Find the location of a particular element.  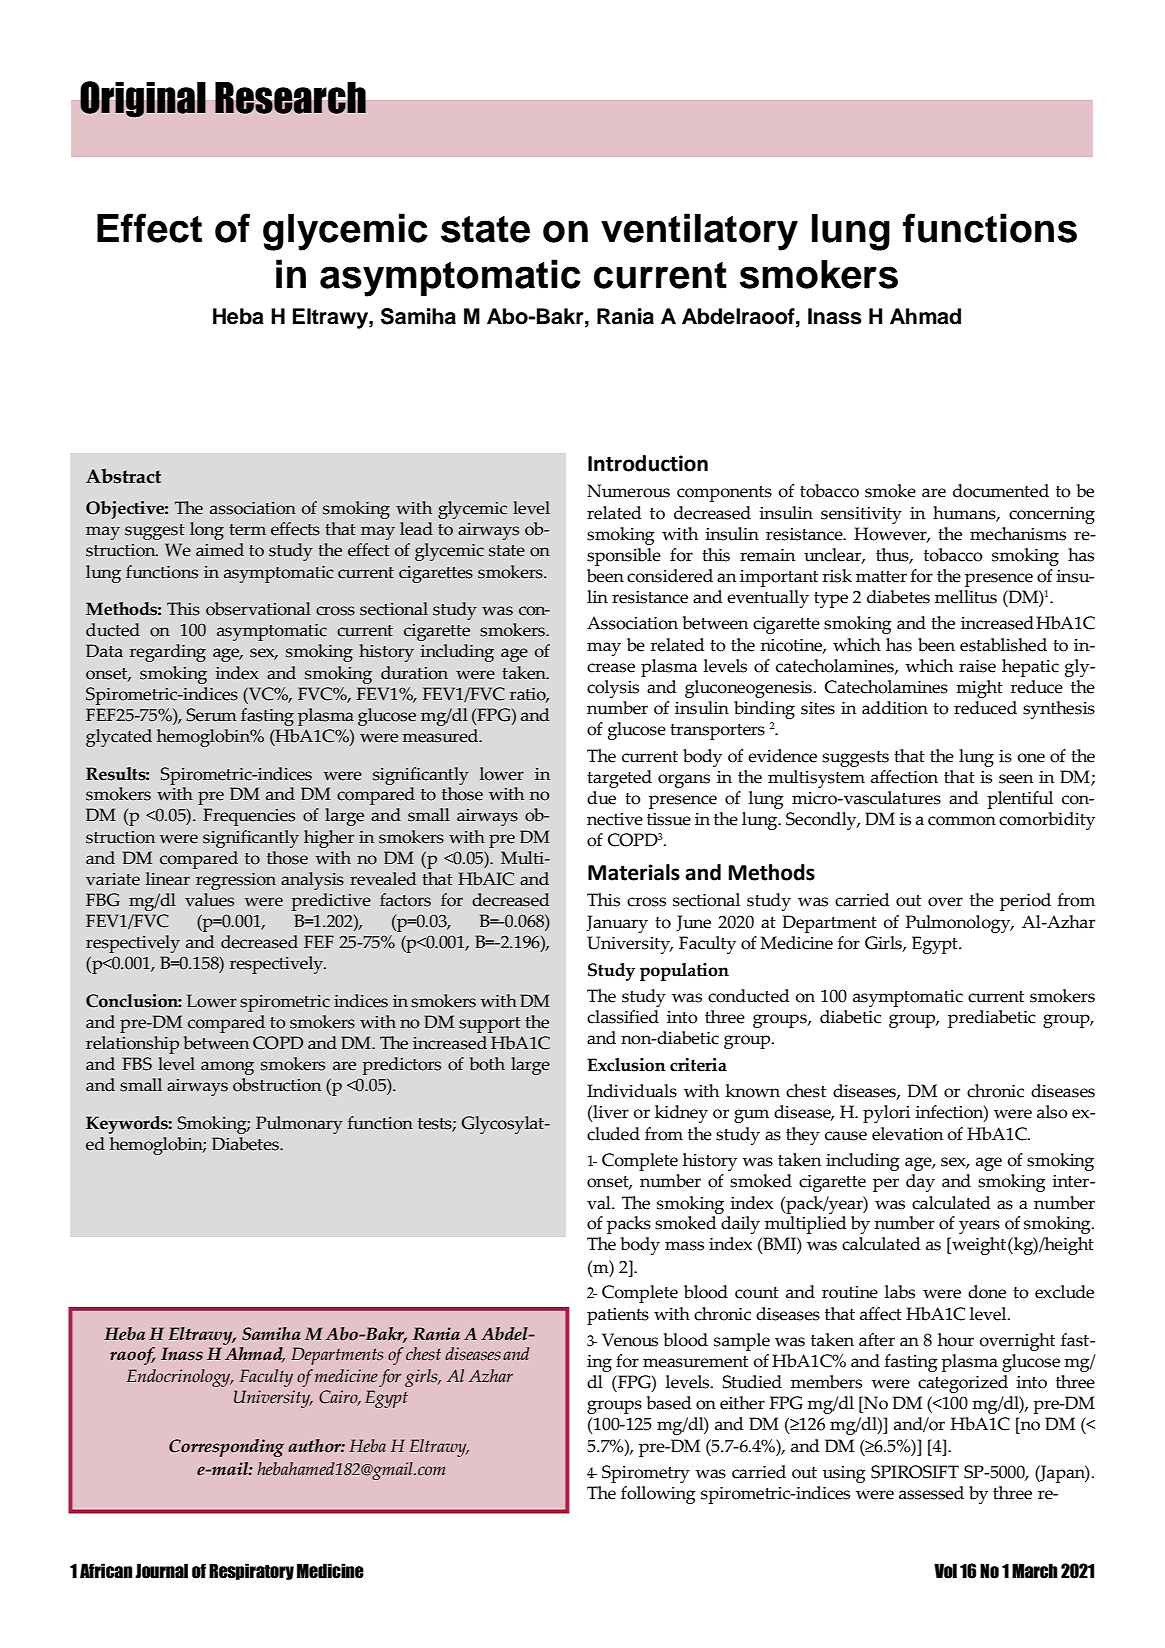

Numerous is located at coordinates (628, 491).
